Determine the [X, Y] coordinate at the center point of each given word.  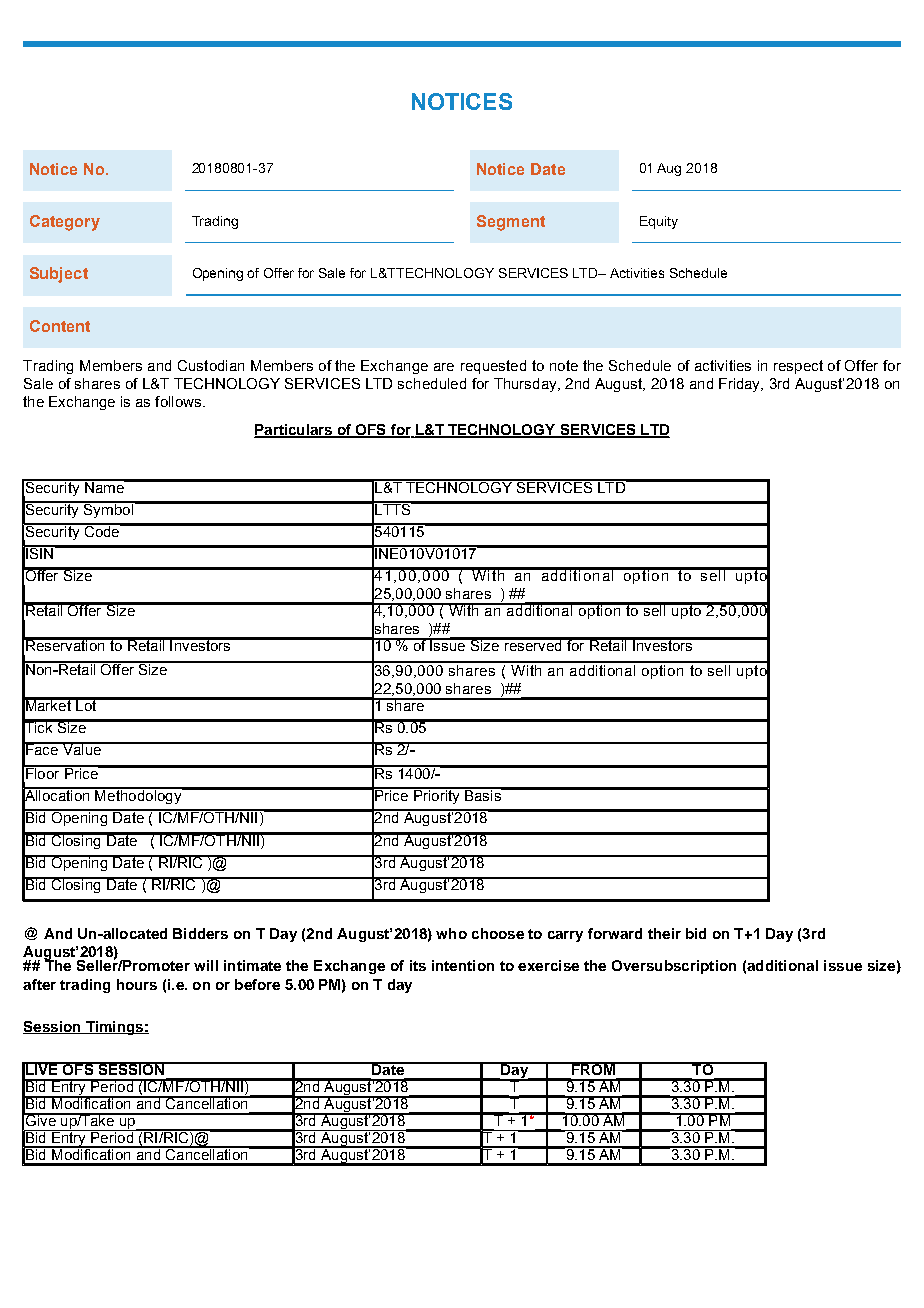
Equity [659, 222]
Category [65, 223]
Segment [511, 223]
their [664, 933]
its [418, 965]
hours [137, 984]
